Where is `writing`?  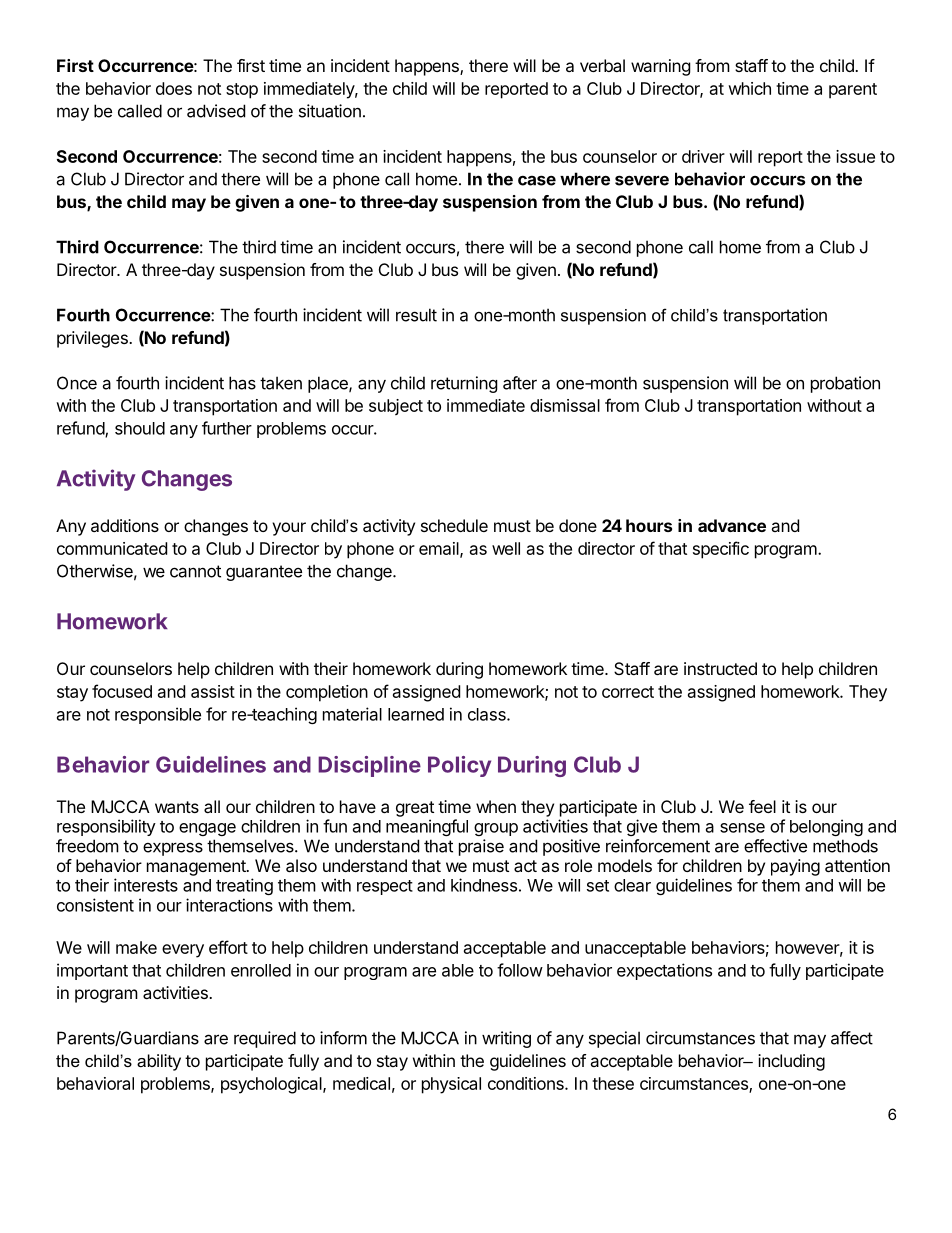
writing is located at coordinates (506, 1039).
